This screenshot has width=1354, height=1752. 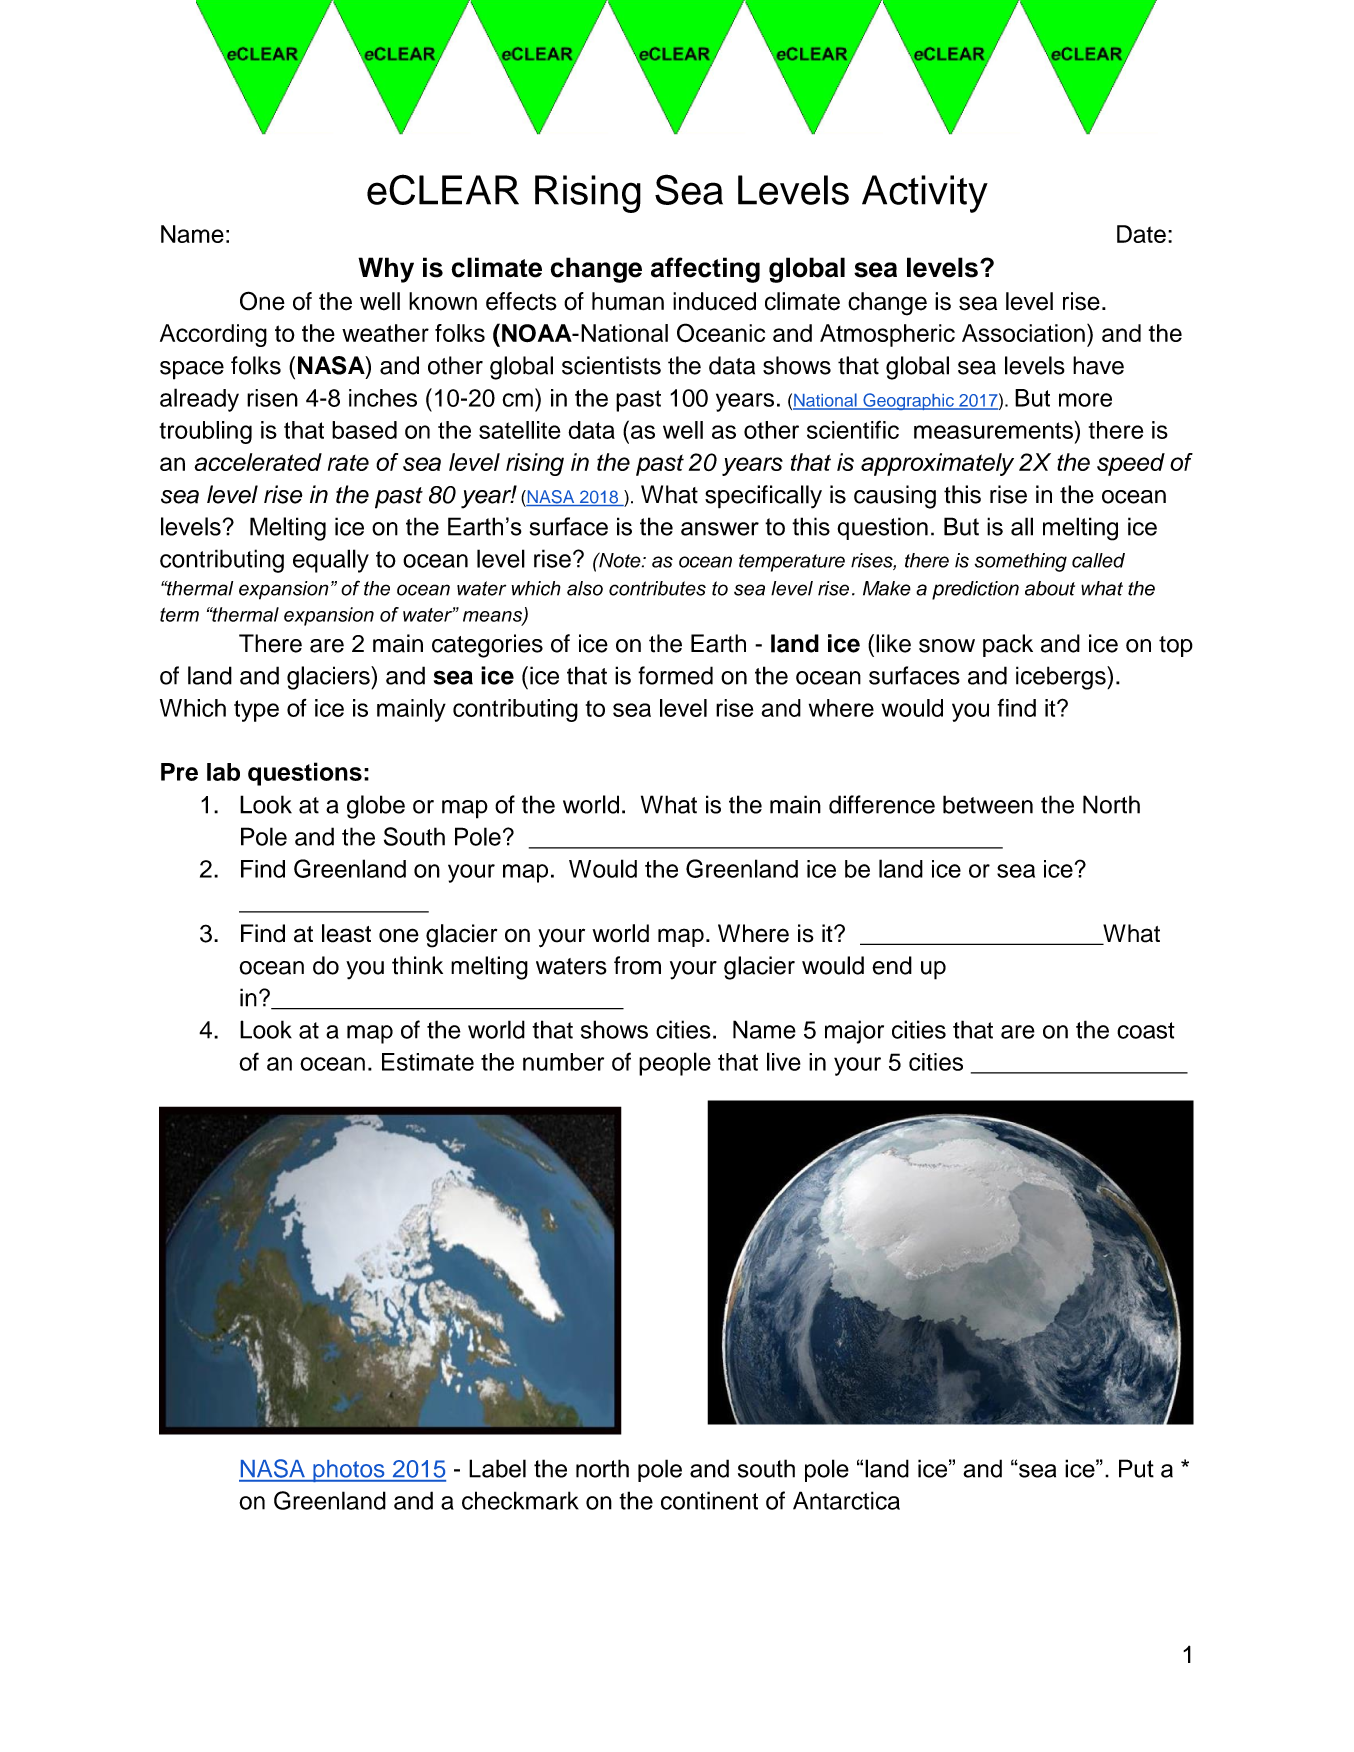 I want to click on Why, so click(x=386, y=270).
